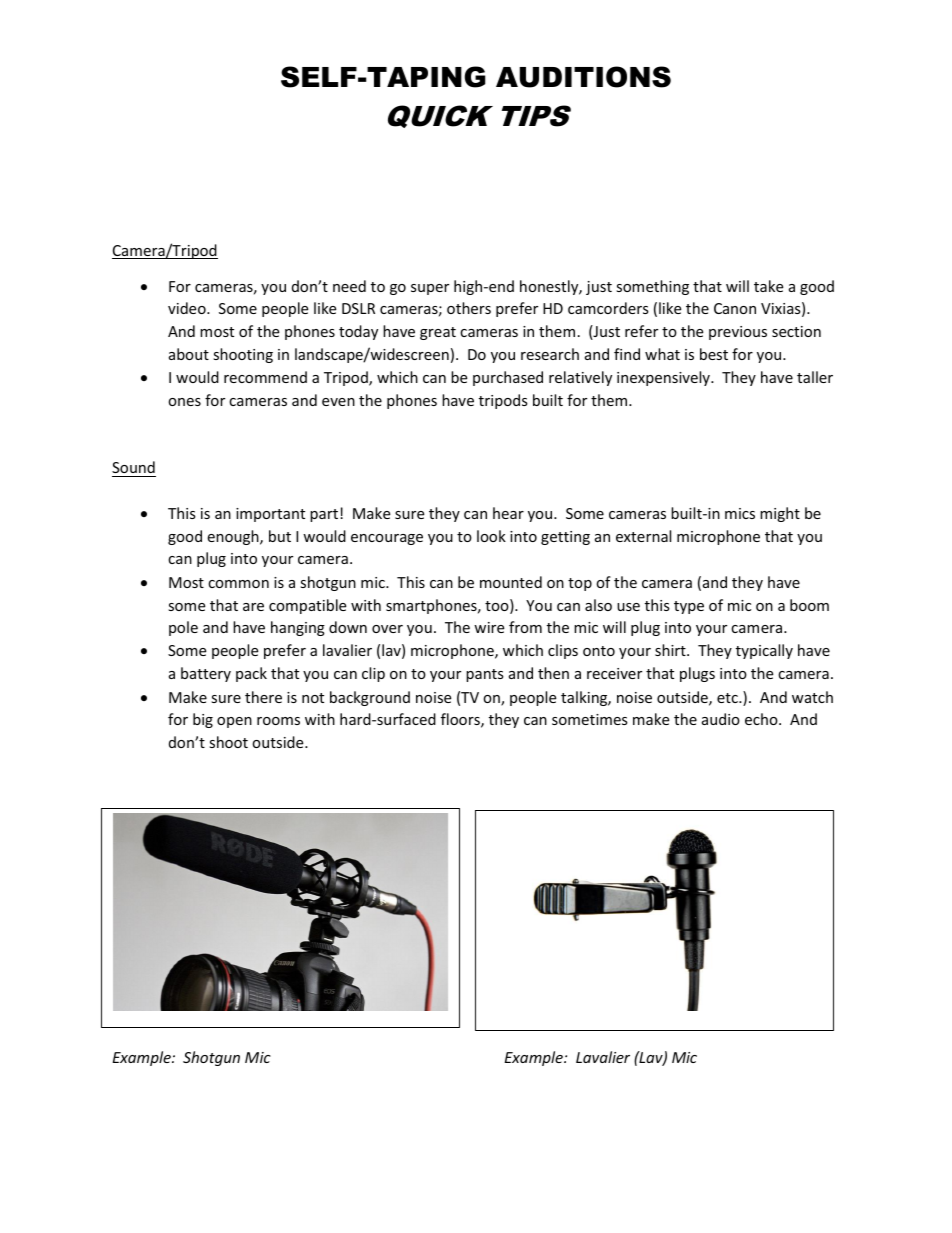  Describe the element at coordinates (740, 513) in the image. I see `mics` at that location.
